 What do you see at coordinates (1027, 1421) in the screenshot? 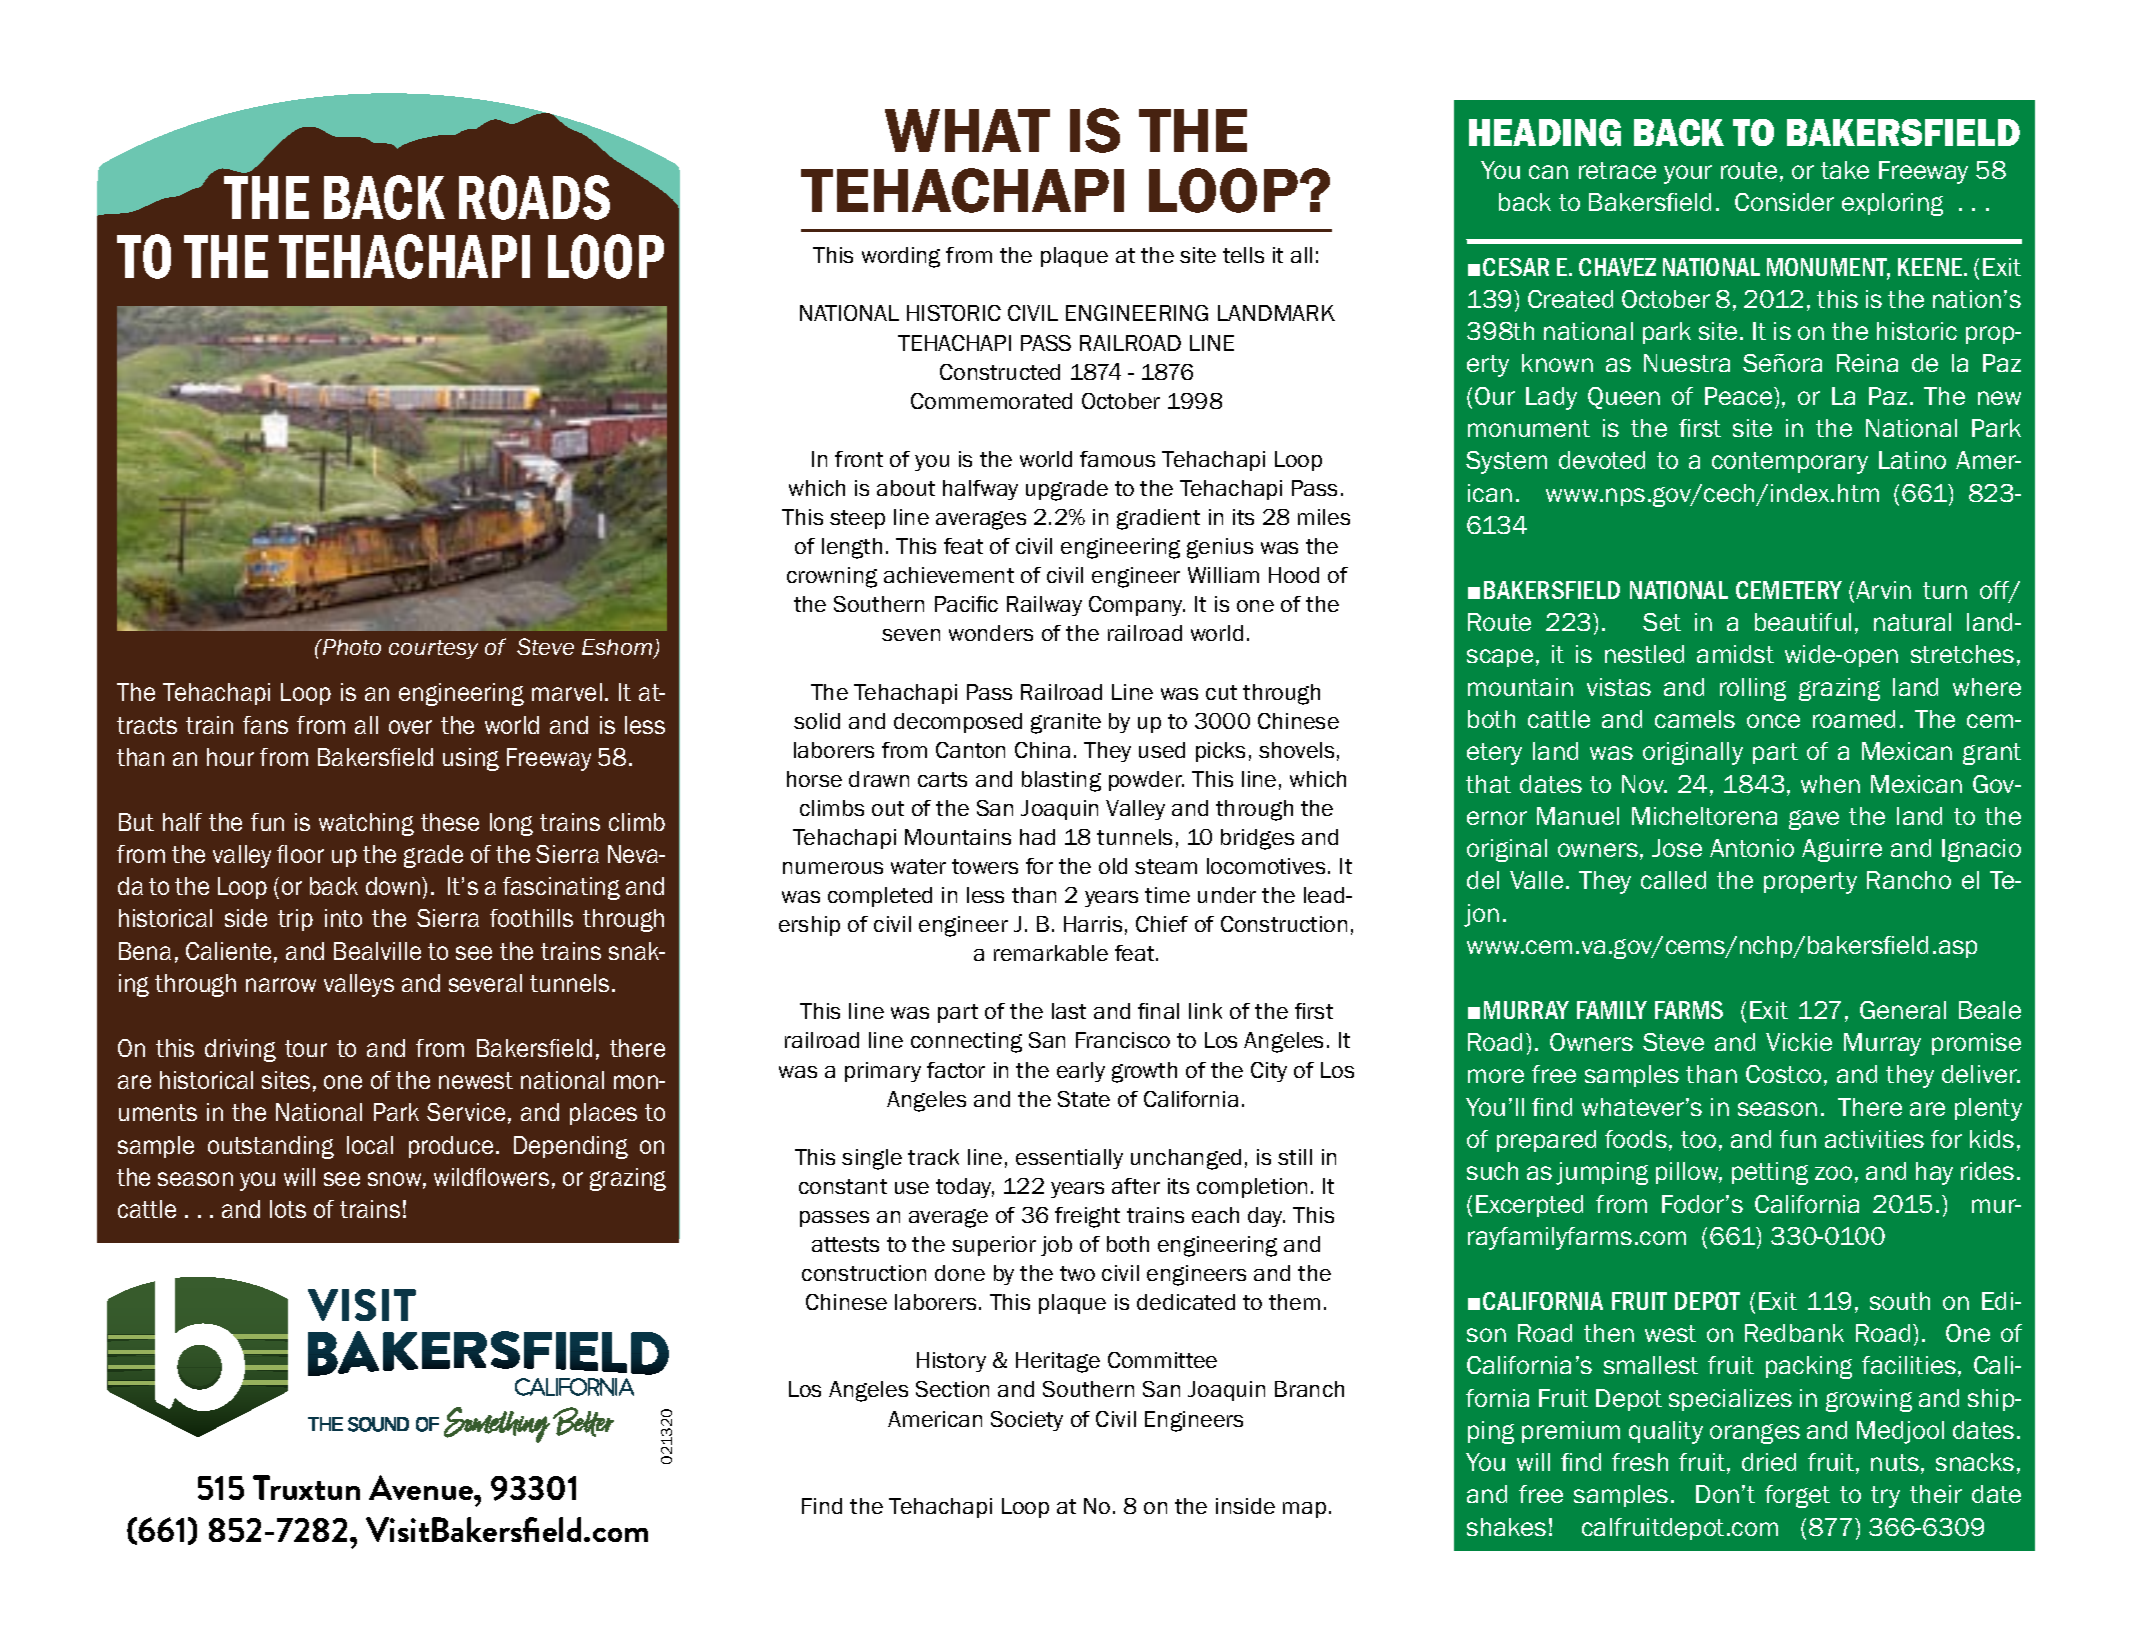
I see `Society` at bounding box center [1027, 1421].
